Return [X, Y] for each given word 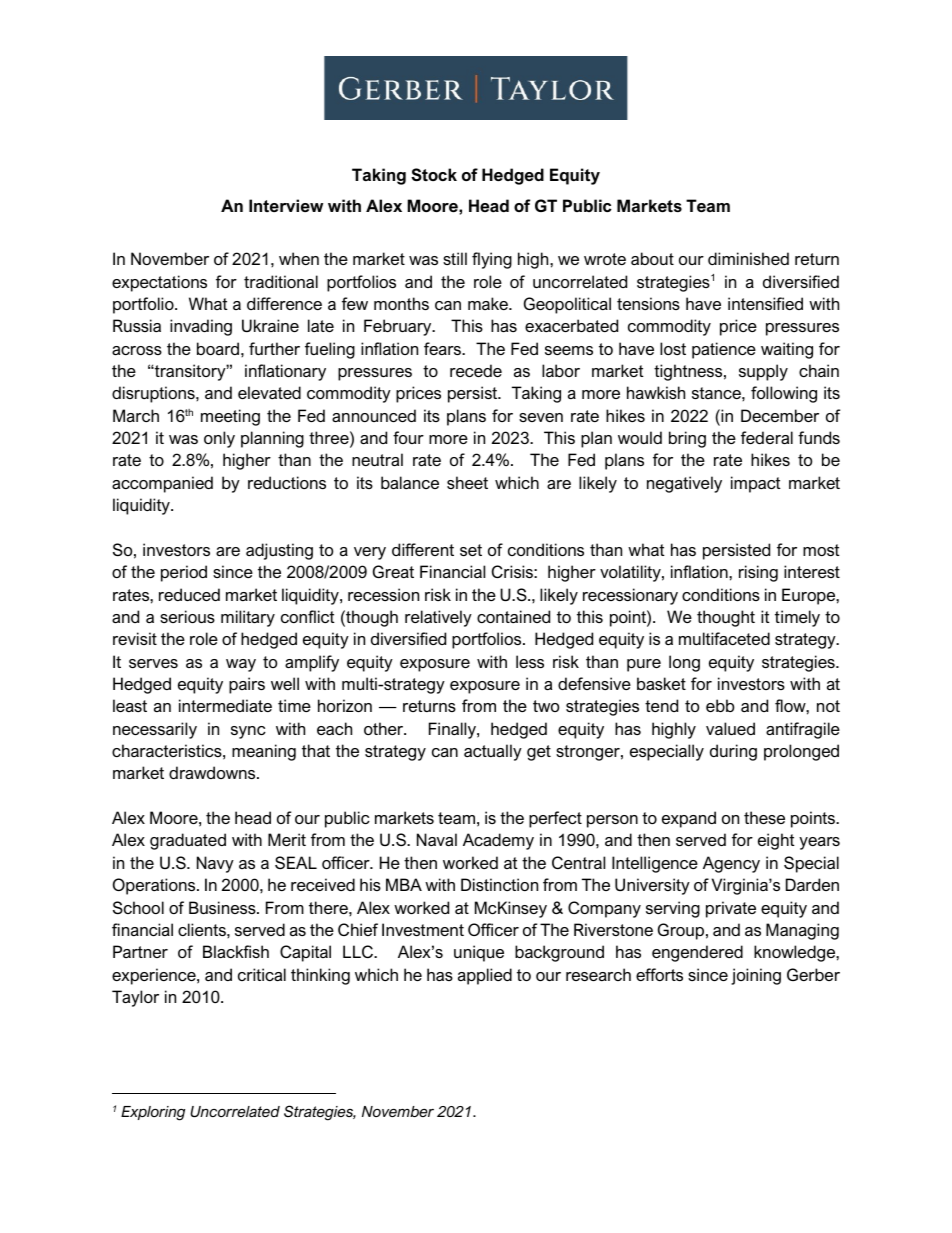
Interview [286, 205]
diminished [748, 258]
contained [513, 616]
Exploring [153, 1113]
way [241, 665]
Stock [434, 174]
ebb [720, 705]
